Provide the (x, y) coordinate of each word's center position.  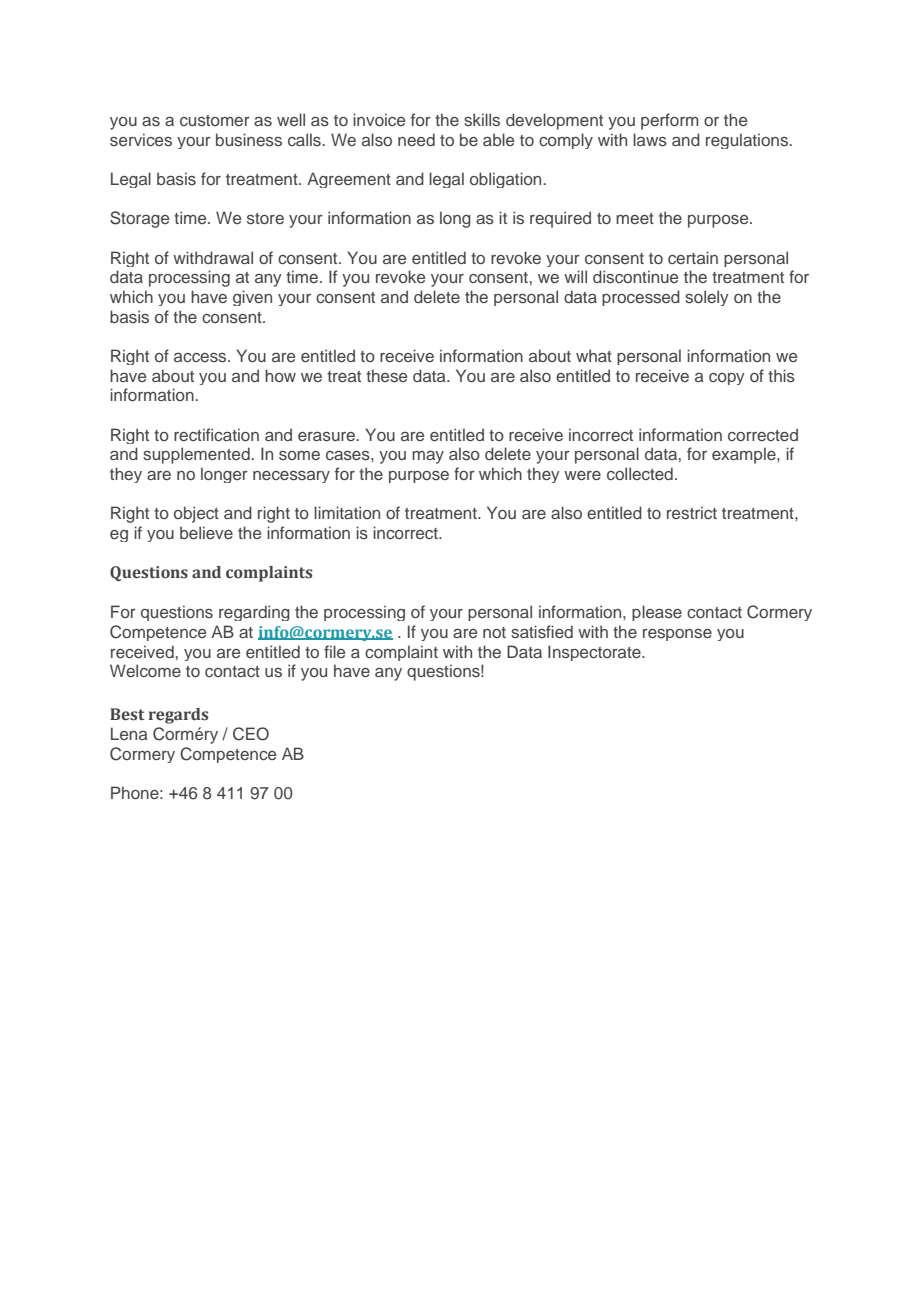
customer (215, 120)
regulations (748, 141)
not (494, 632)
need (416, 139)
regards (178, 716)
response (677, 635)
